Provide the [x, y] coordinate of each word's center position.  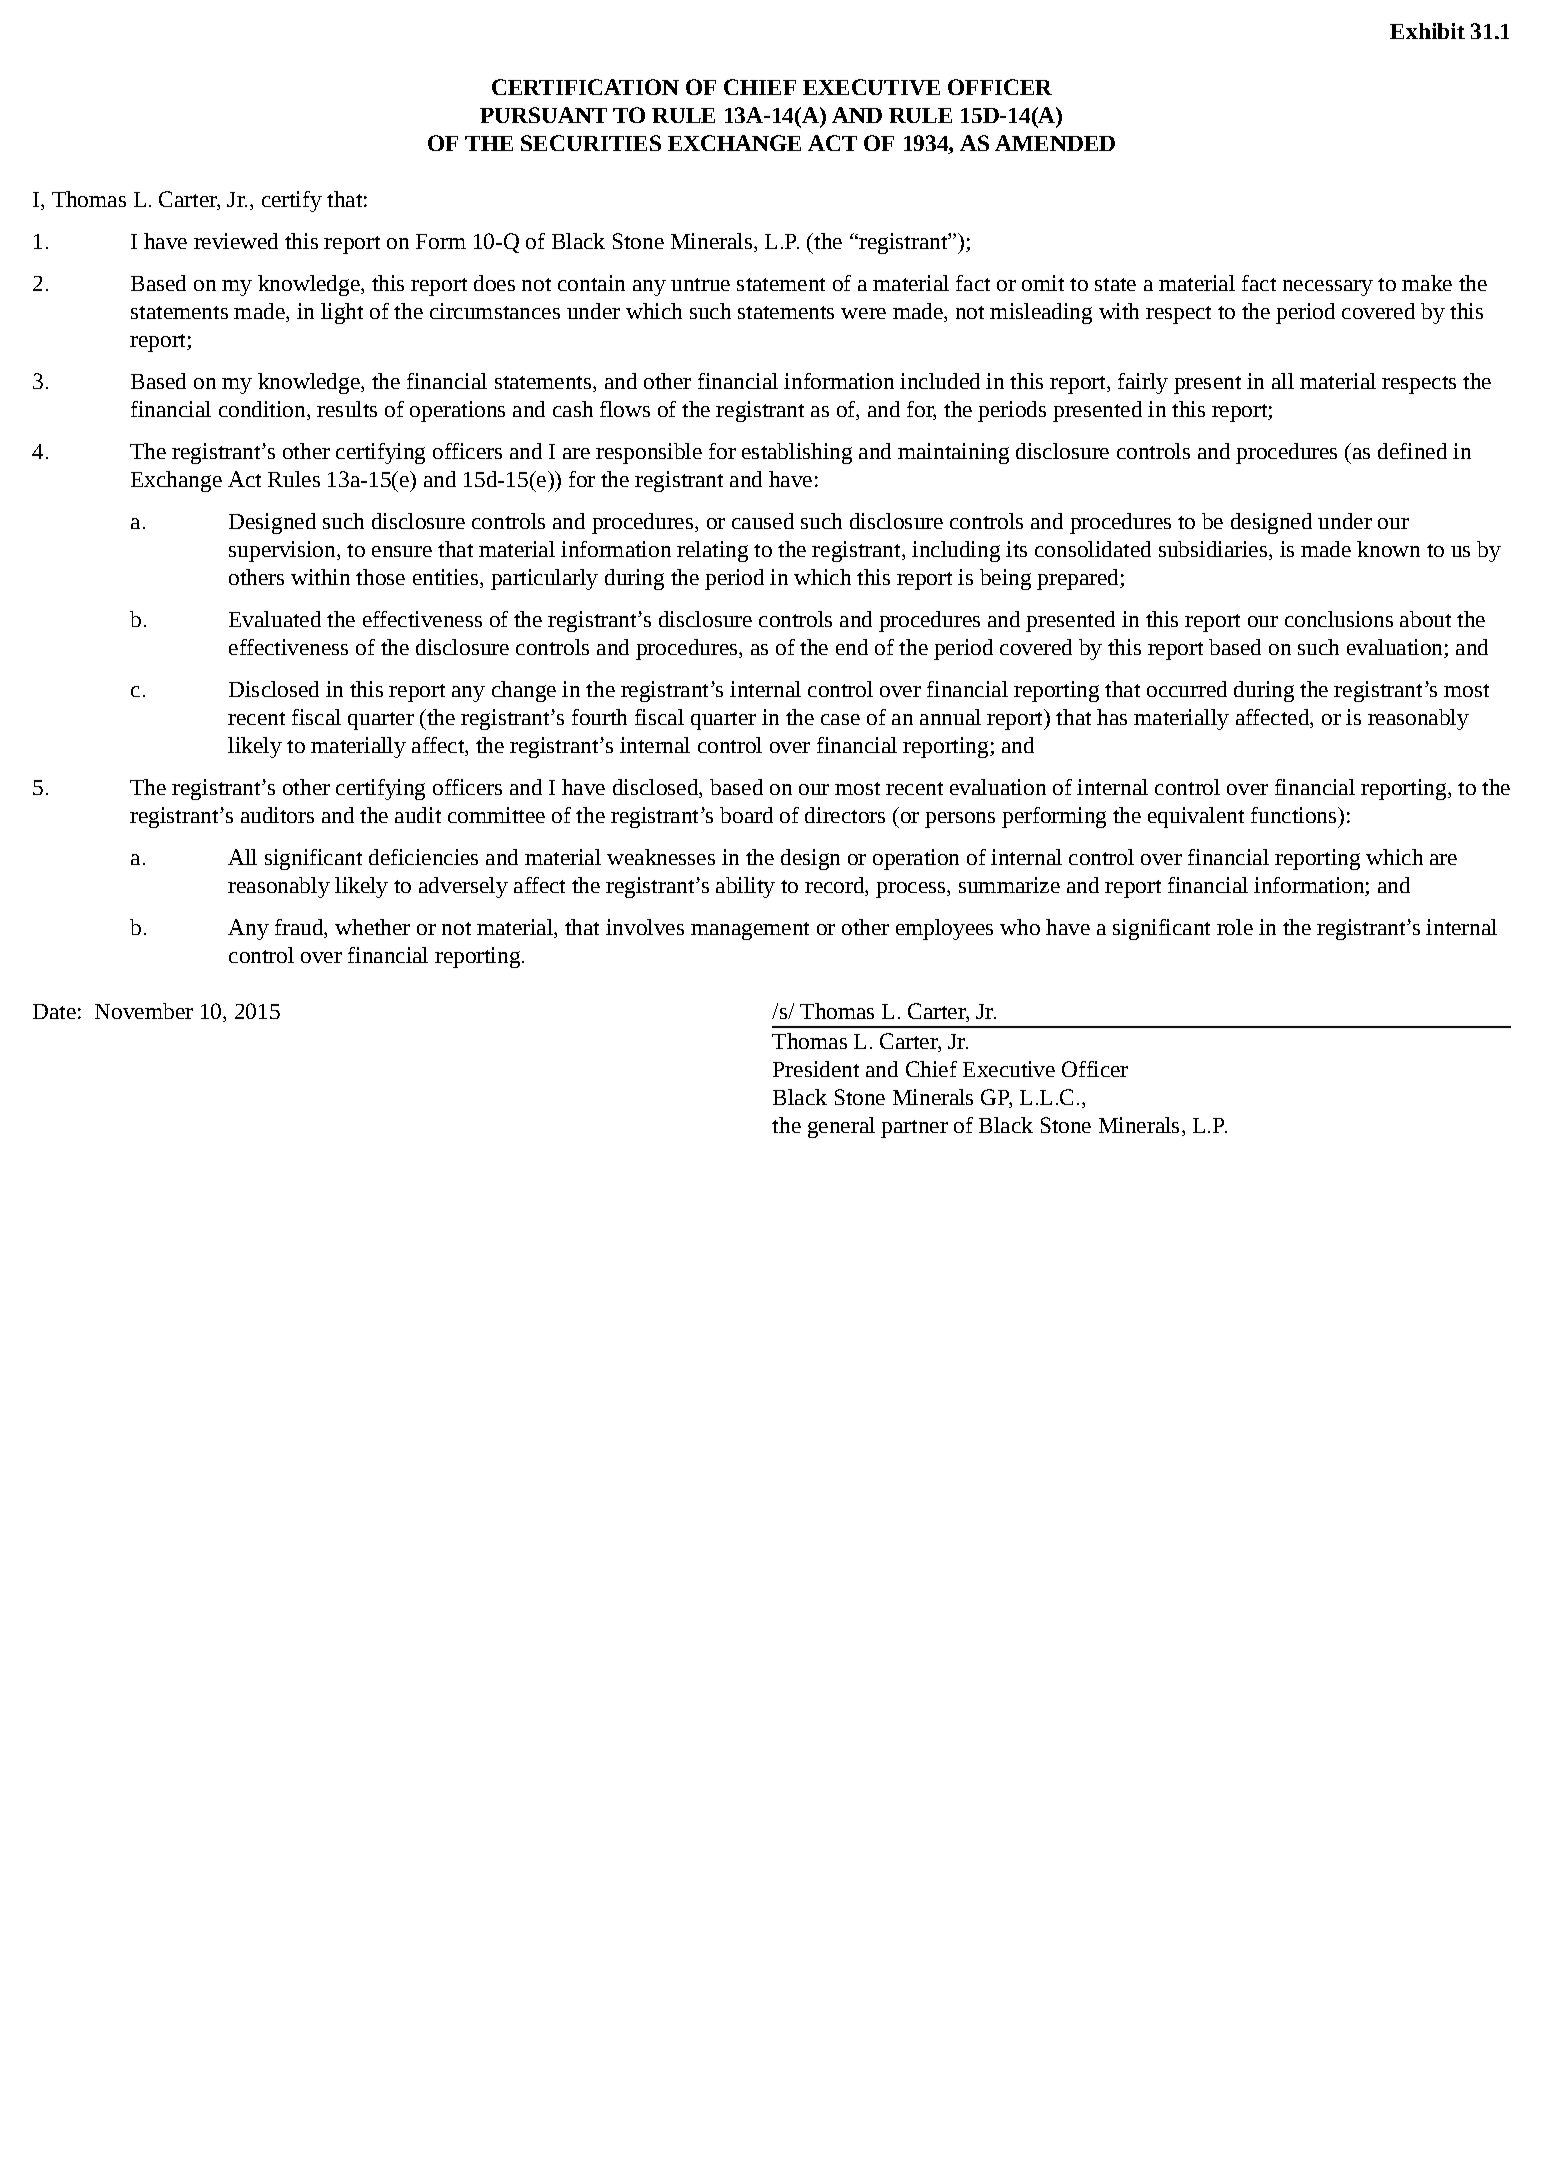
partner [914, 1129]
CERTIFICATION [585, 87]
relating [712, 551]
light [342, 313]
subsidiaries [1213, 549]
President [816, 1069]
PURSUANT [543, 115]
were [863, 313]
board [746, 815]
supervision [283, 551]
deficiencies [423, 857]
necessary [1328, 288]
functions [1295, 815]
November [144, 1011]
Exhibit [1427, 31]
